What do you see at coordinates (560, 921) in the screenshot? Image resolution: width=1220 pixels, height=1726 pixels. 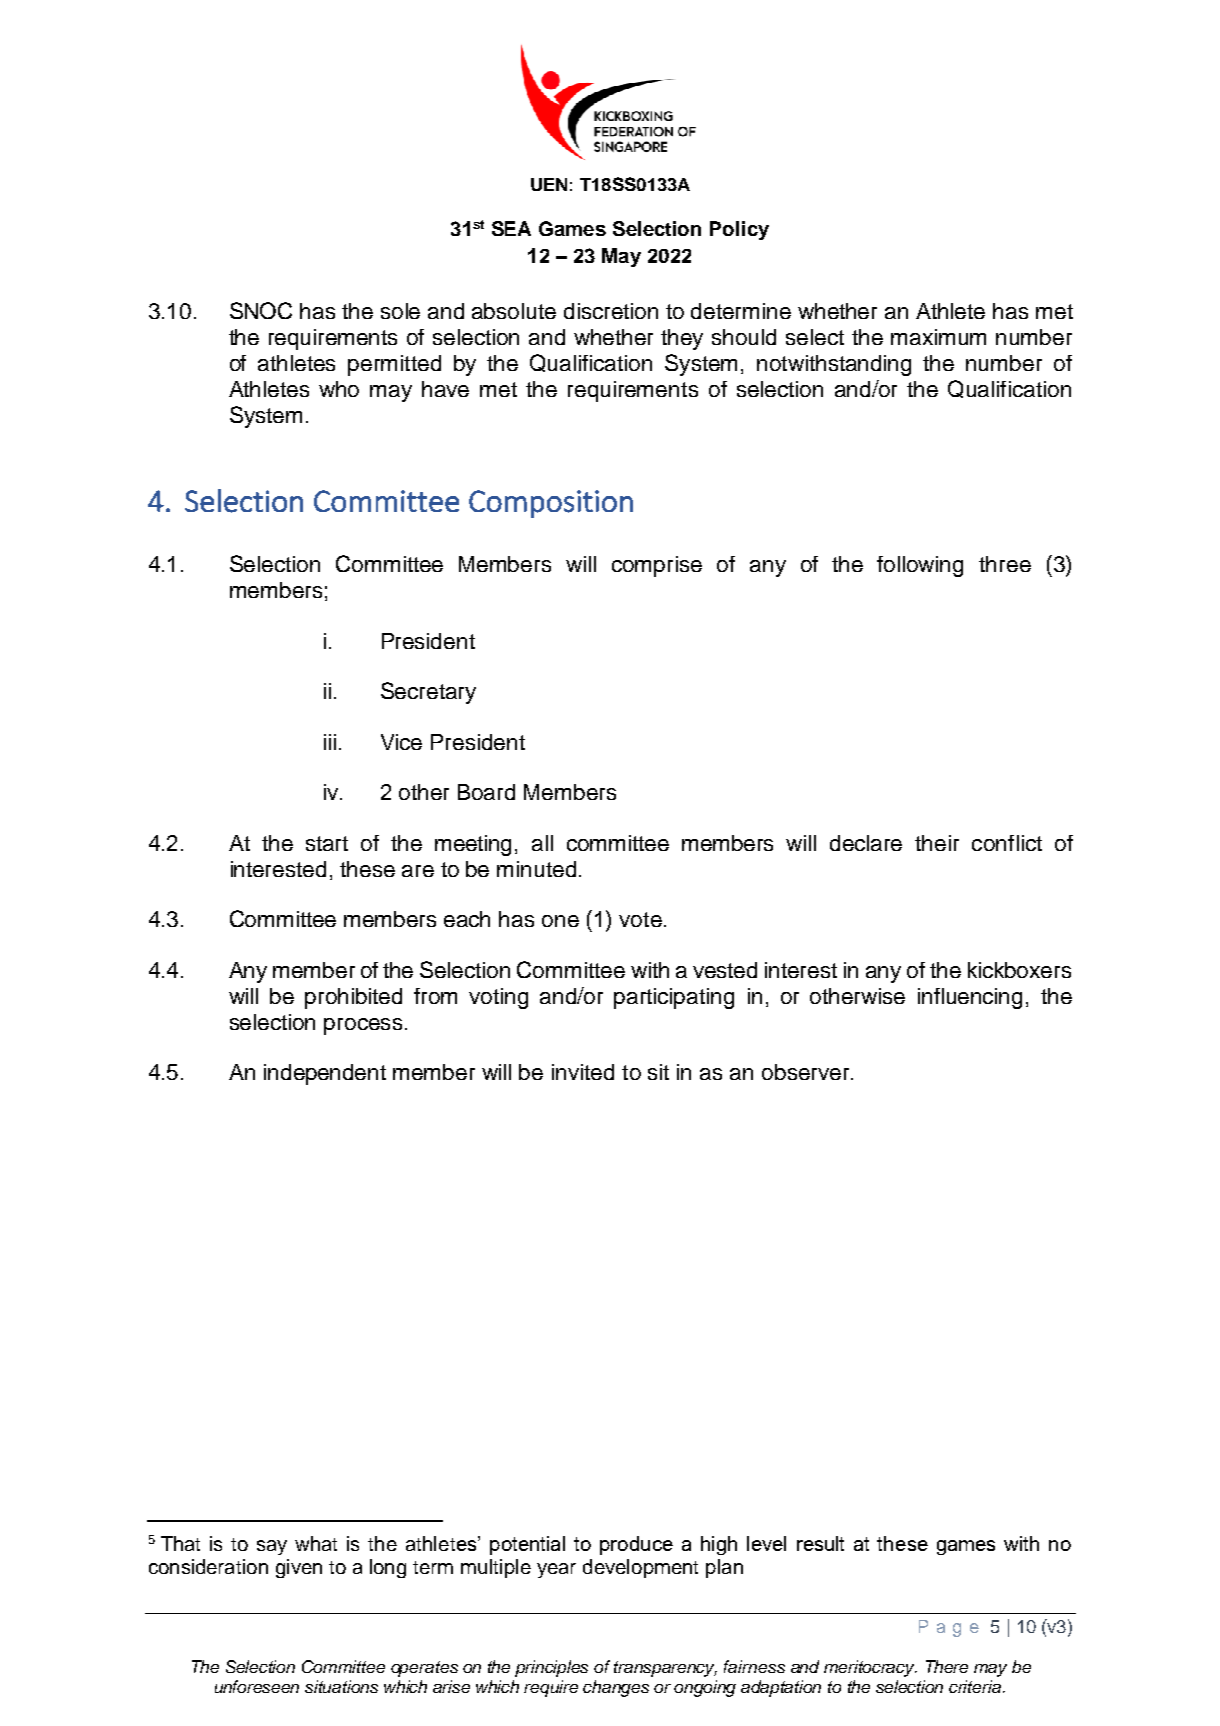 I see `one` at bounding box center [560, 921].
